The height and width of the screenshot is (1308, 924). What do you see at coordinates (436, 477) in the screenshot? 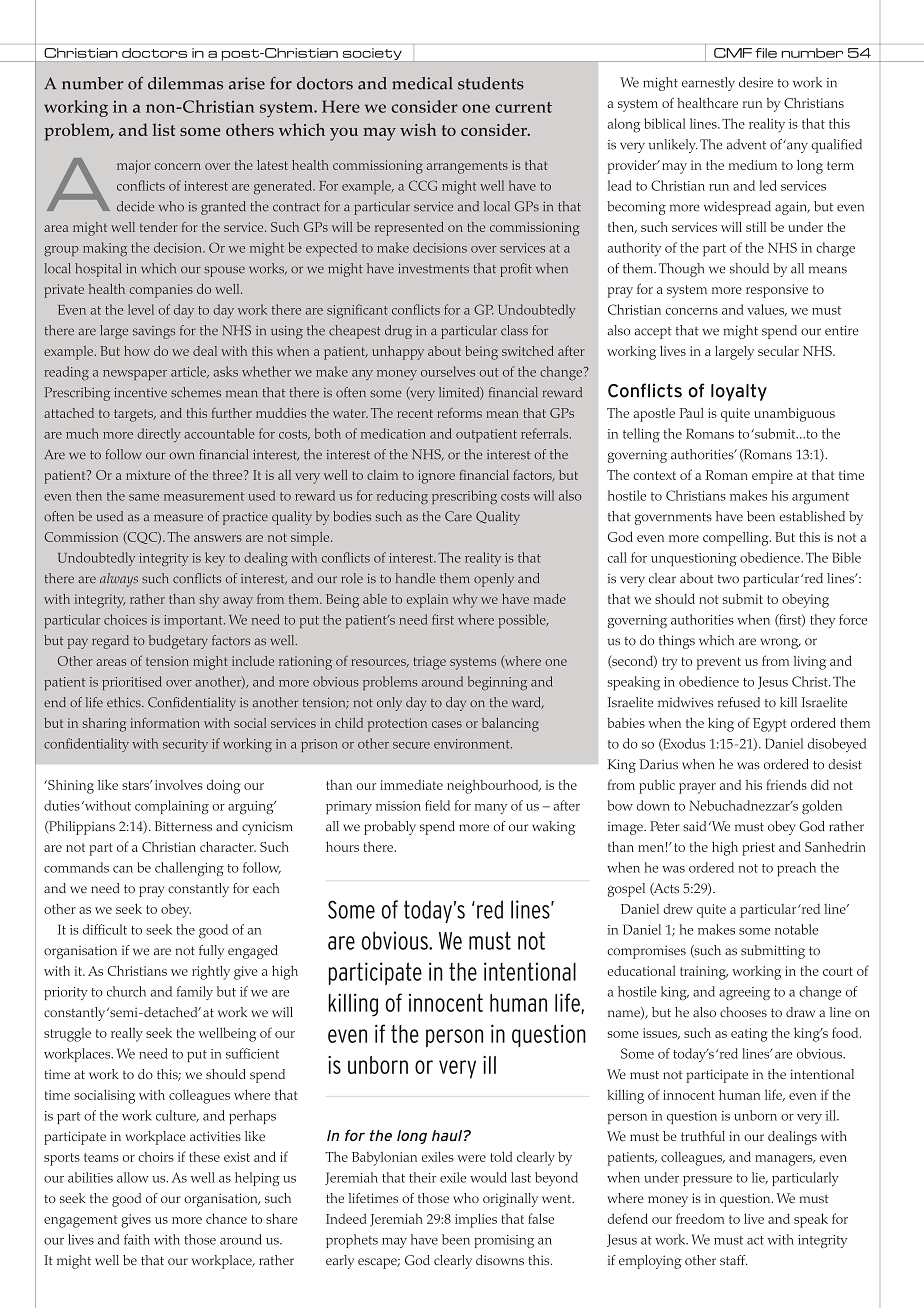
I see `ignore` at bounding box center [436, 477].
